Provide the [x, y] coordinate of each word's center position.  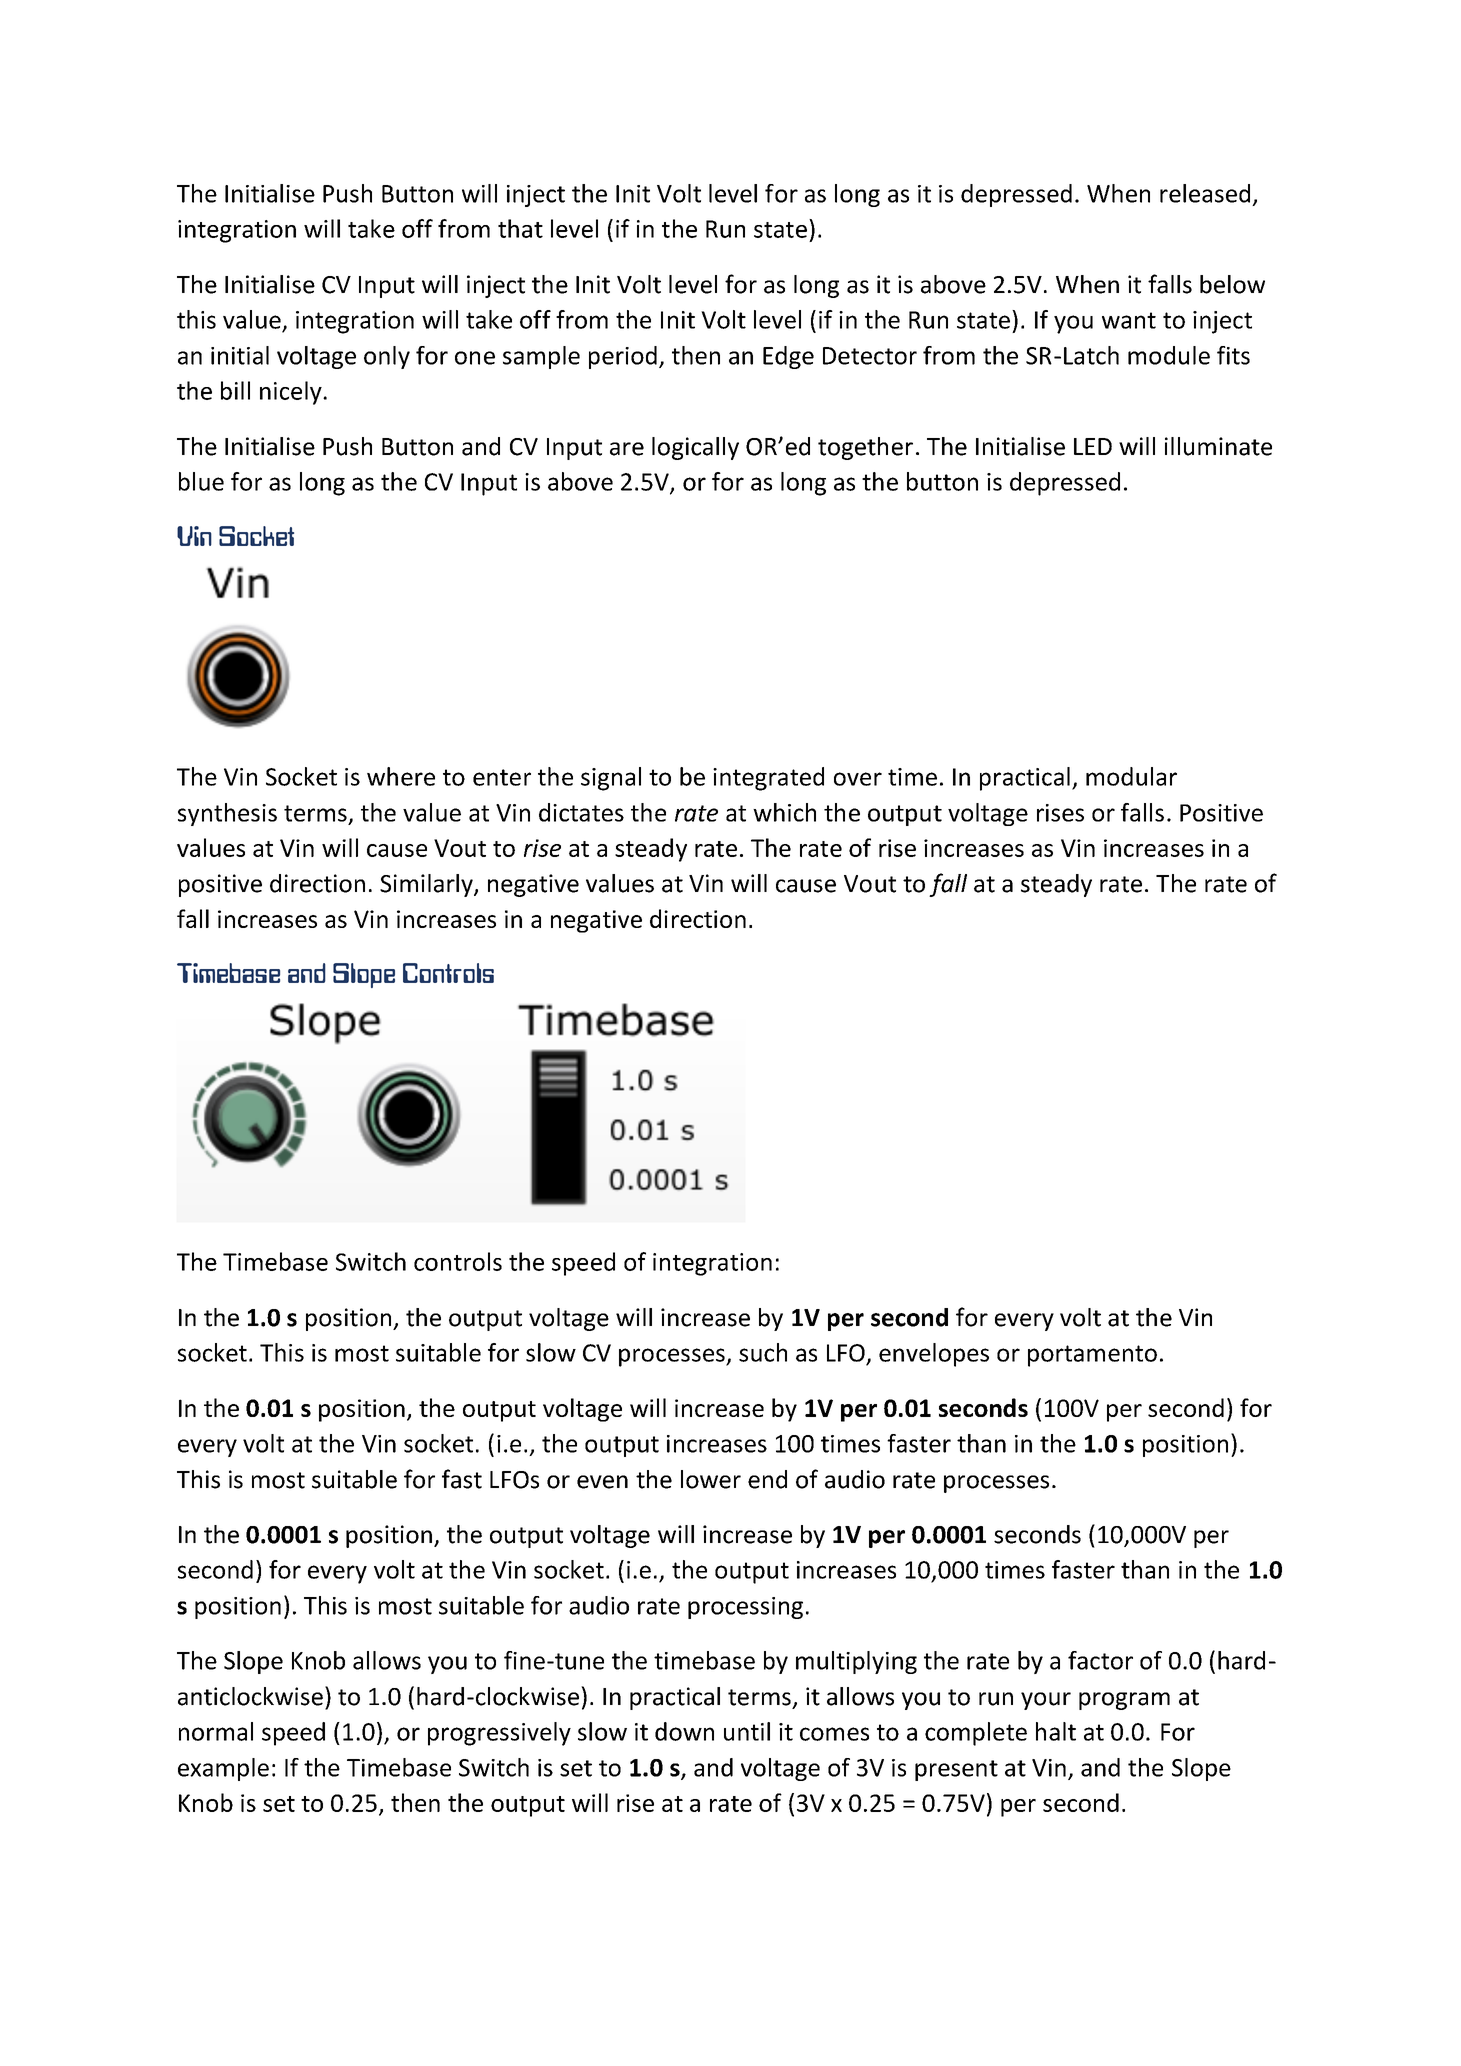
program [1124, 1701]
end [767, 1479]
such [763, 1352]
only [387, 357]
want [1129, 320]
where [401, 776]
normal [216, 1731]
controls [458, 1261]
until [747, 1731]
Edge [788, 357]
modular [1131, 776]
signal [611, 779]
